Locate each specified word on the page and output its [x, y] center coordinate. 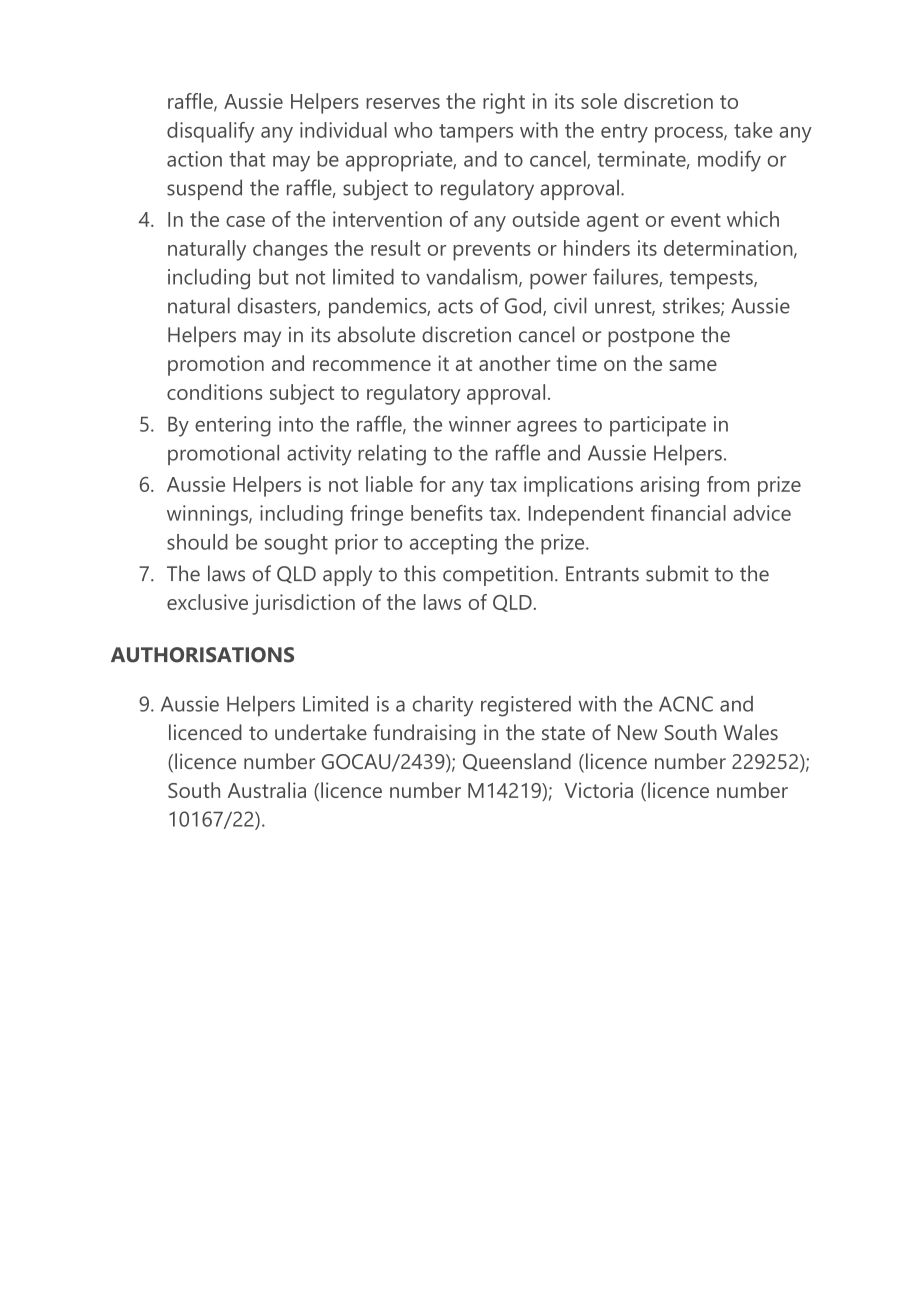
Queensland [517, 762]
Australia [267, 790]
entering [233, 426]
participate [658, 426]
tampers [476, 133]
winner [480, 424]
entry [624, 133]
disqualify [210, 132]
